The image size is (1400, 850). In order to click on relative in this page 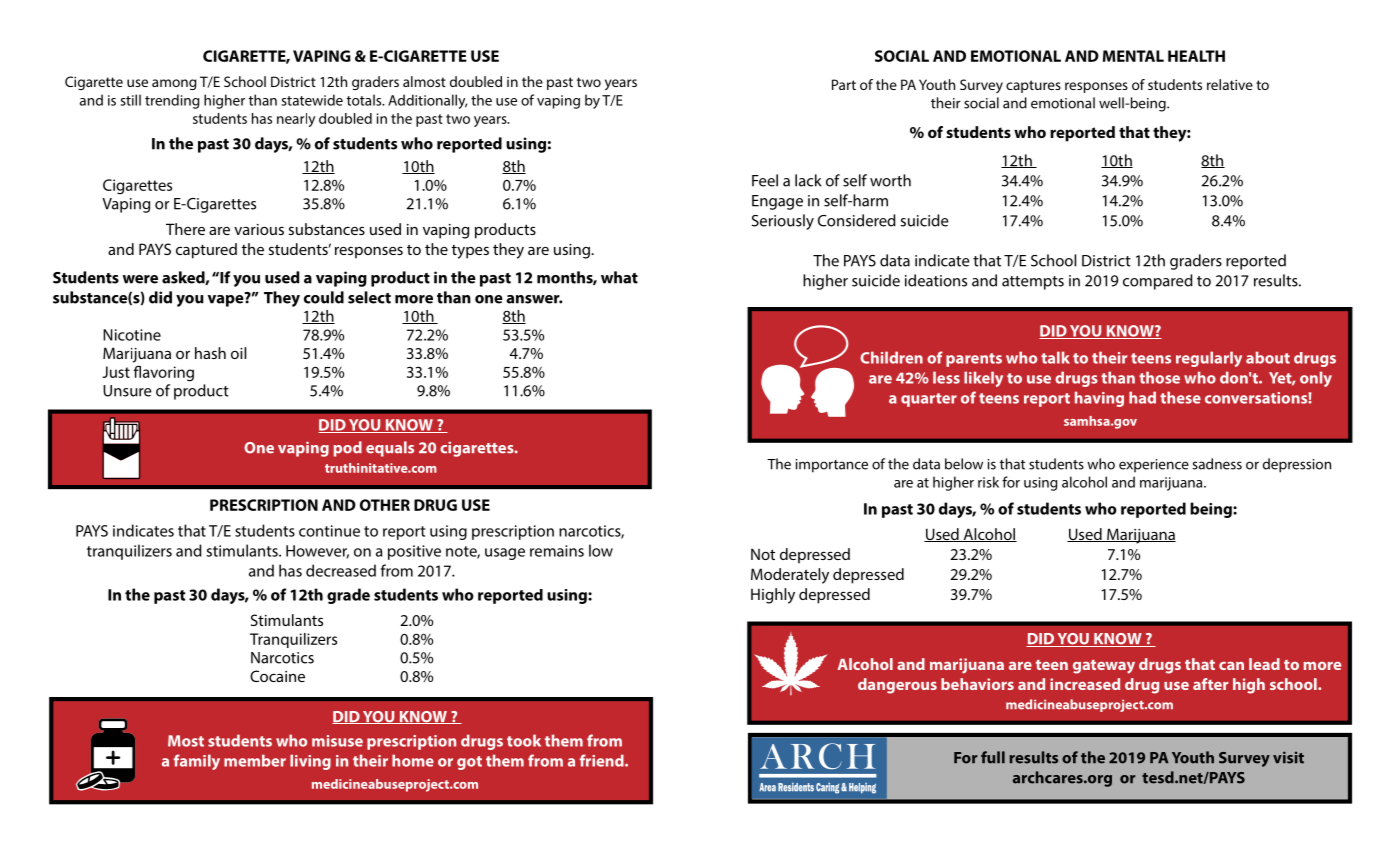, I will do `click(1230, 84)`.
